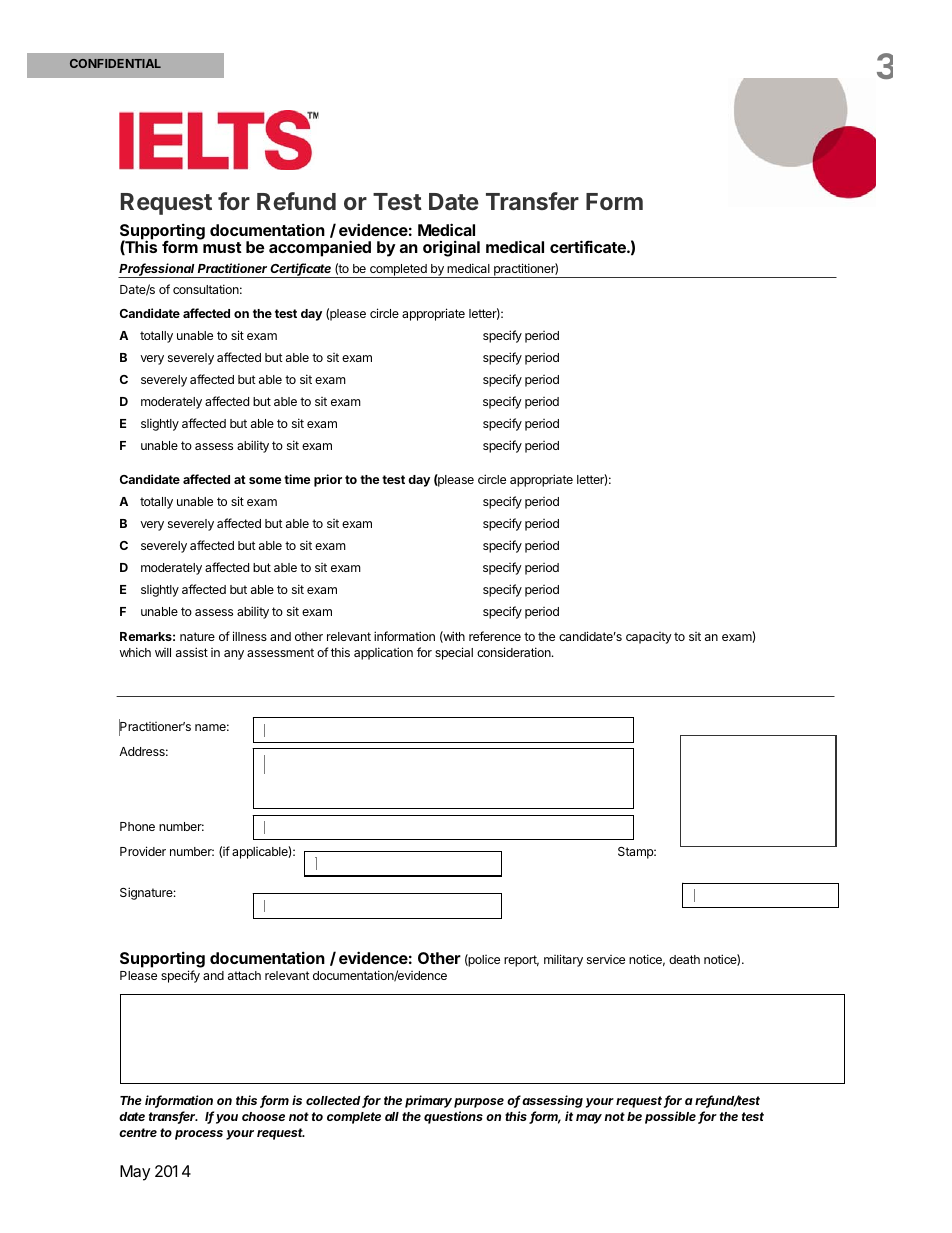  I want to click on assist, so click(192, 652).
